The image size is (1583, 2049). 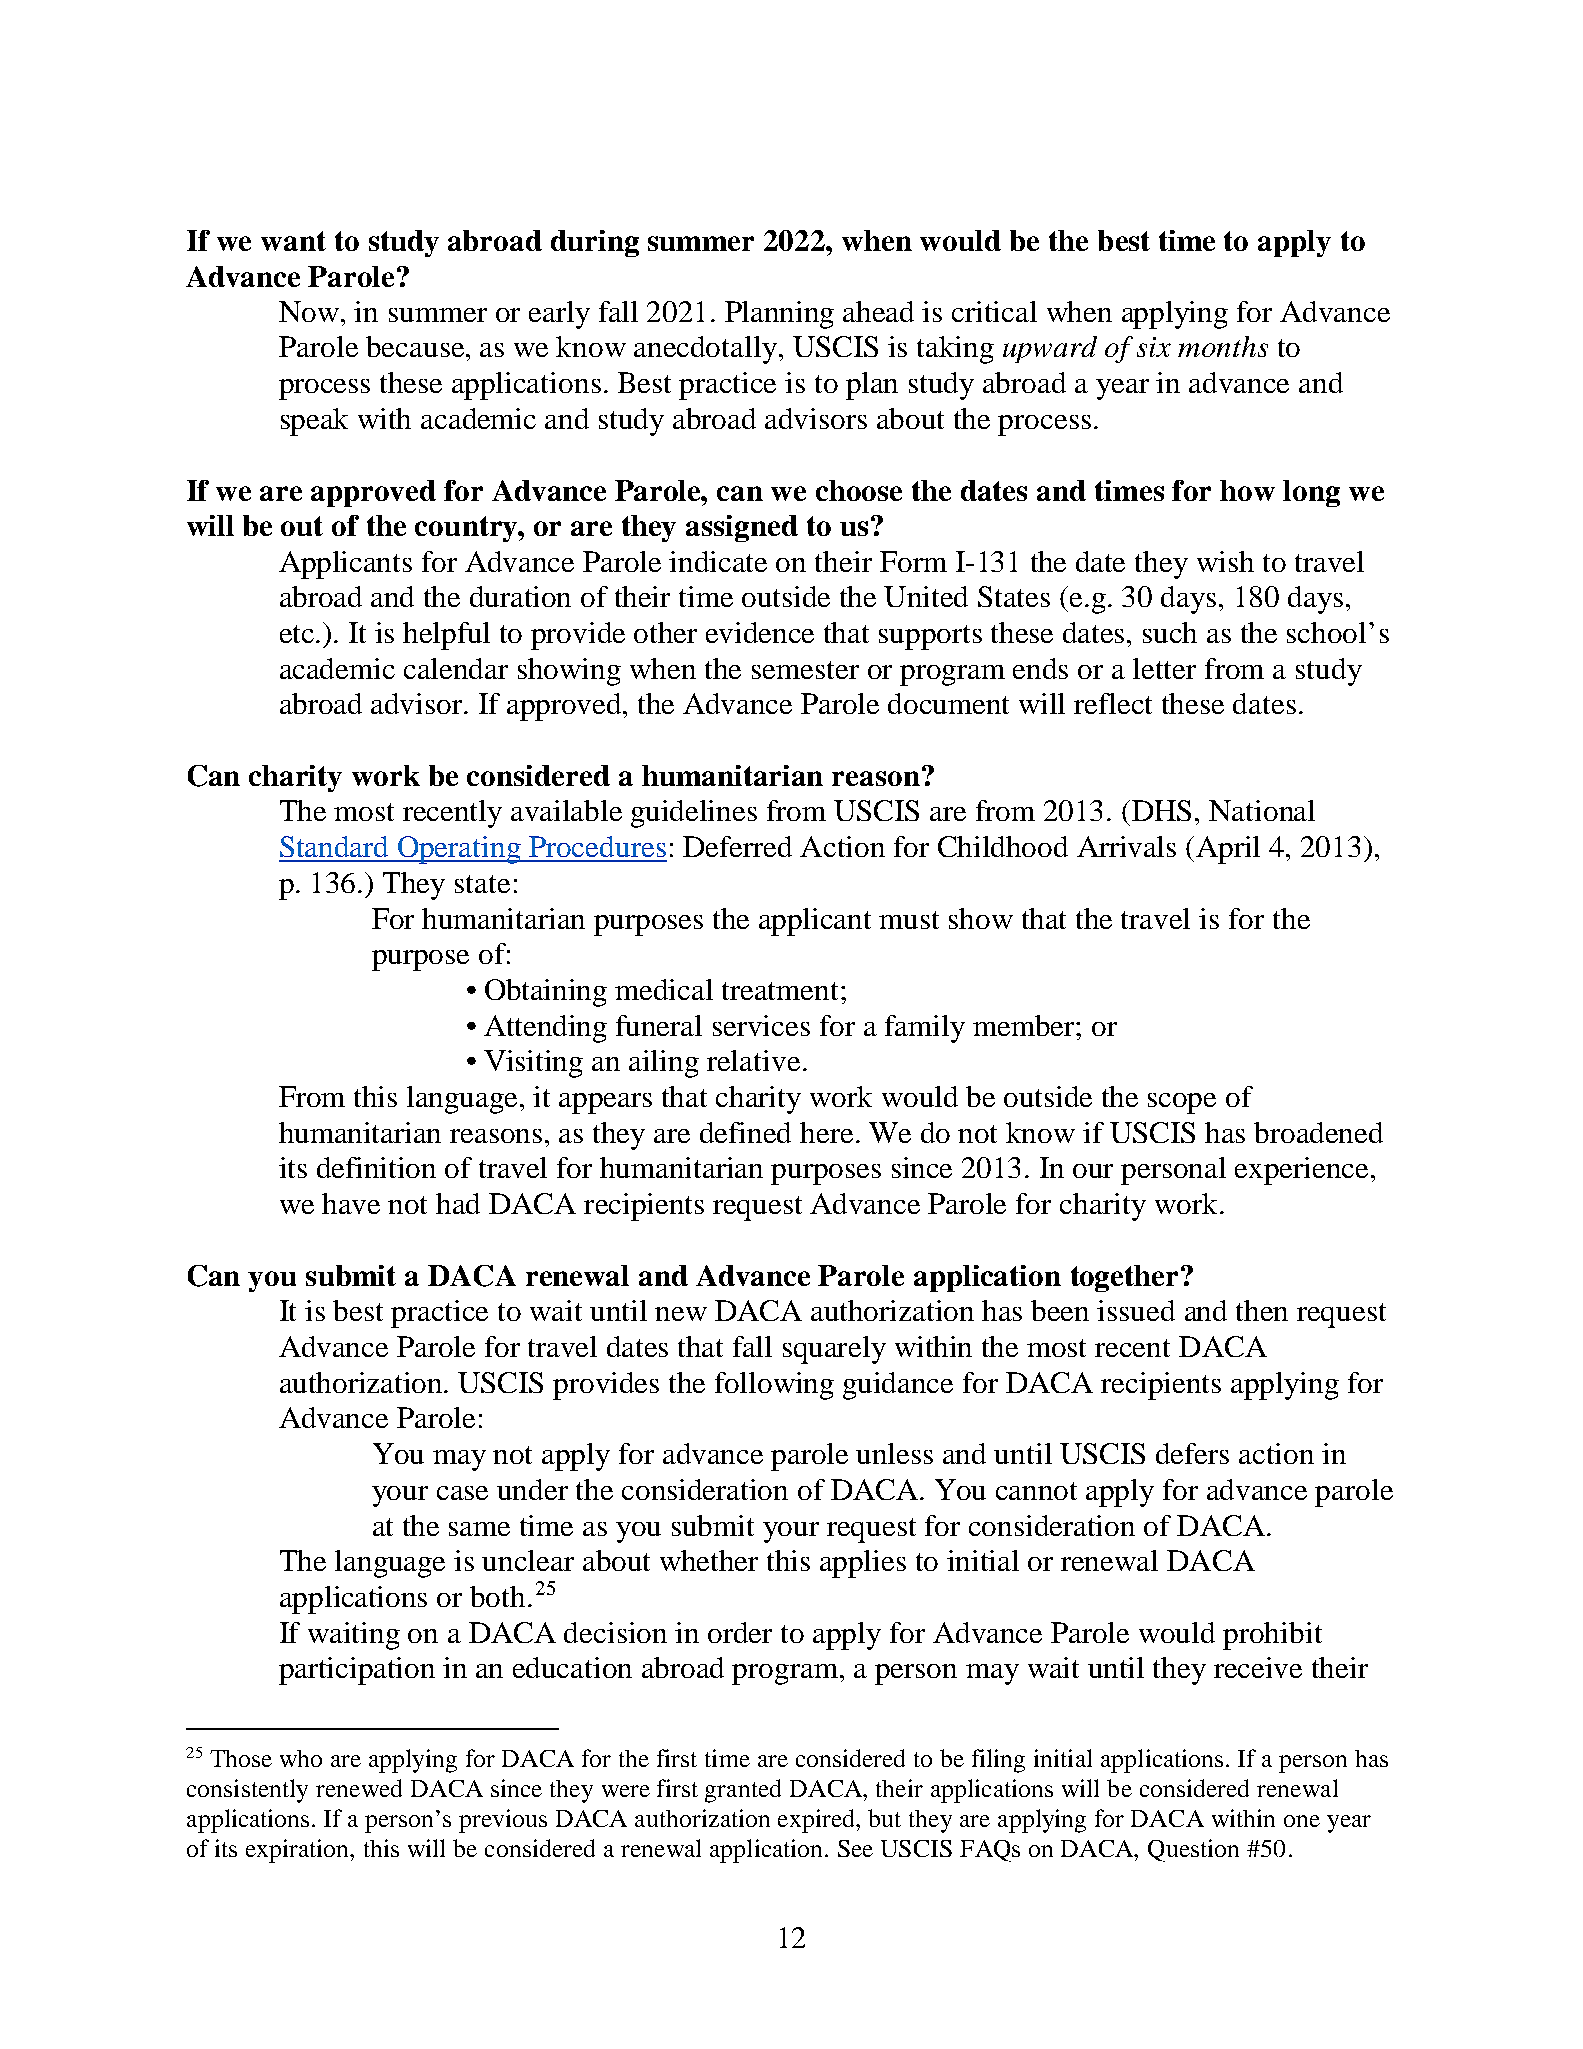 I want to click on relative, so click(x=753, y=1060).
